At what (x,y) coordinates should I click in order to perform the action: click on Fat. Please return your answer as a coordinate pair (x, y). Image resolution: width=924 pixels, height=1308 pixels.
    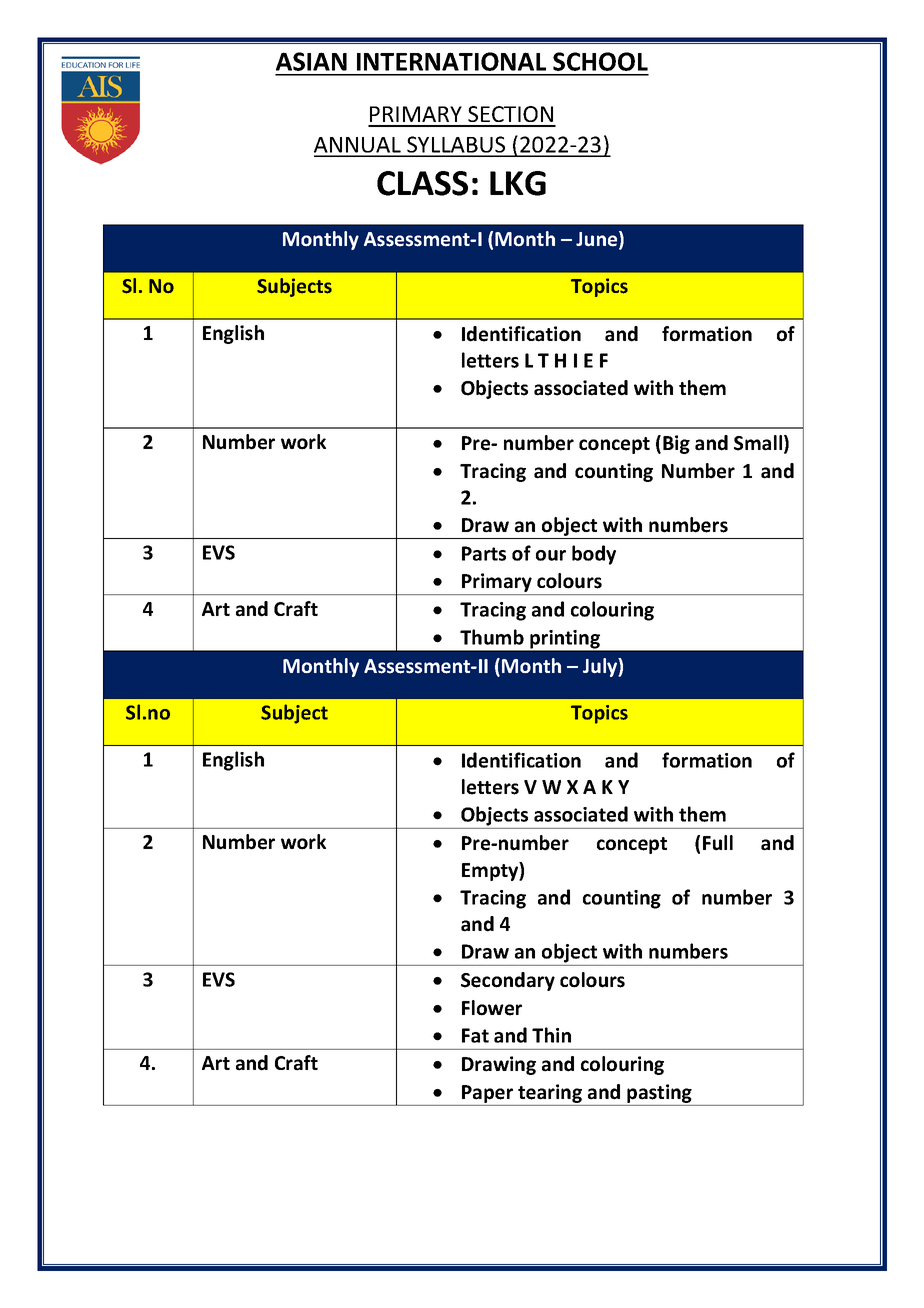
    Looking at the image, I should click on (475, 1035).
